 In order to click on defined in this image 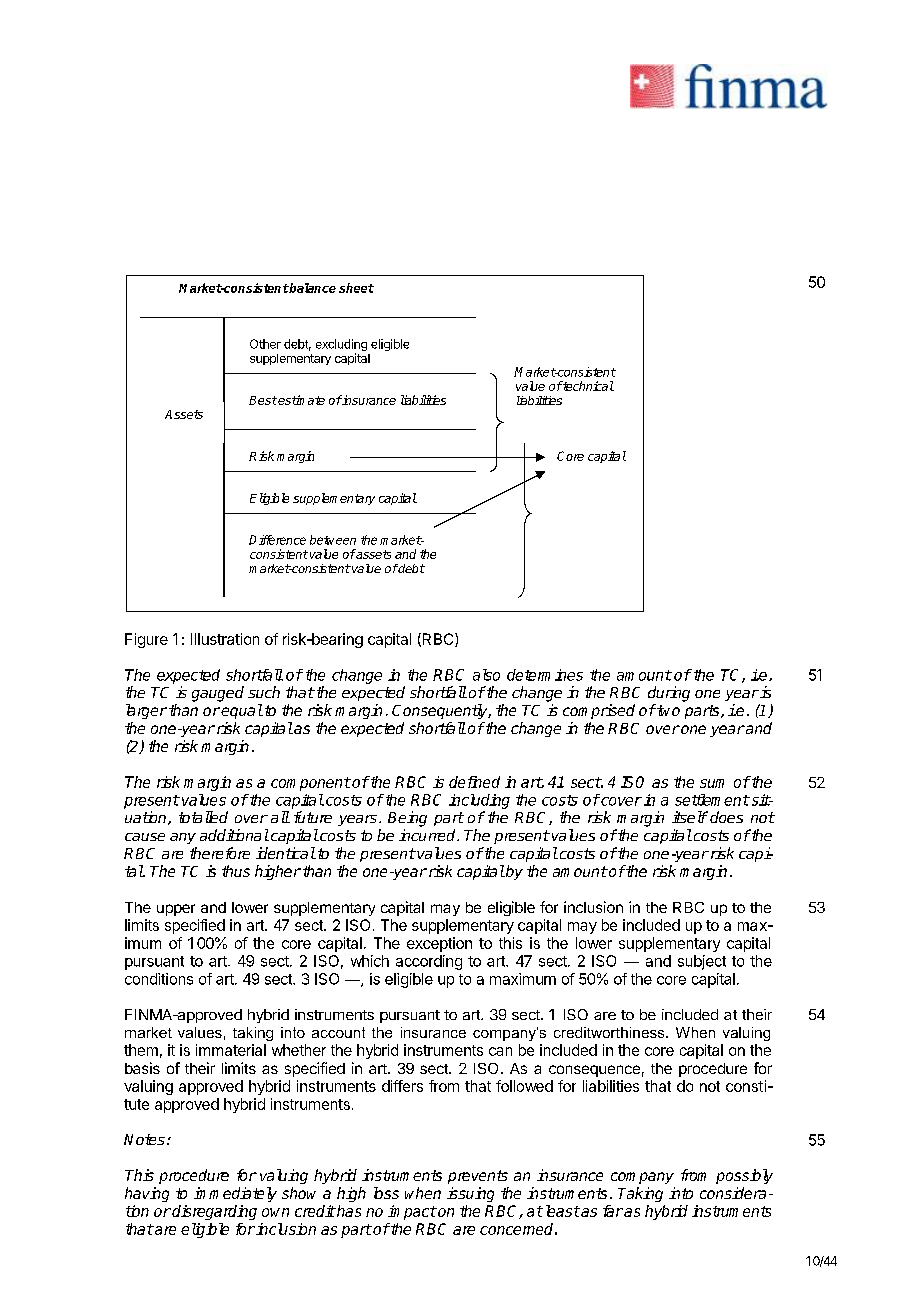, I will do `click(474, 782)`.
